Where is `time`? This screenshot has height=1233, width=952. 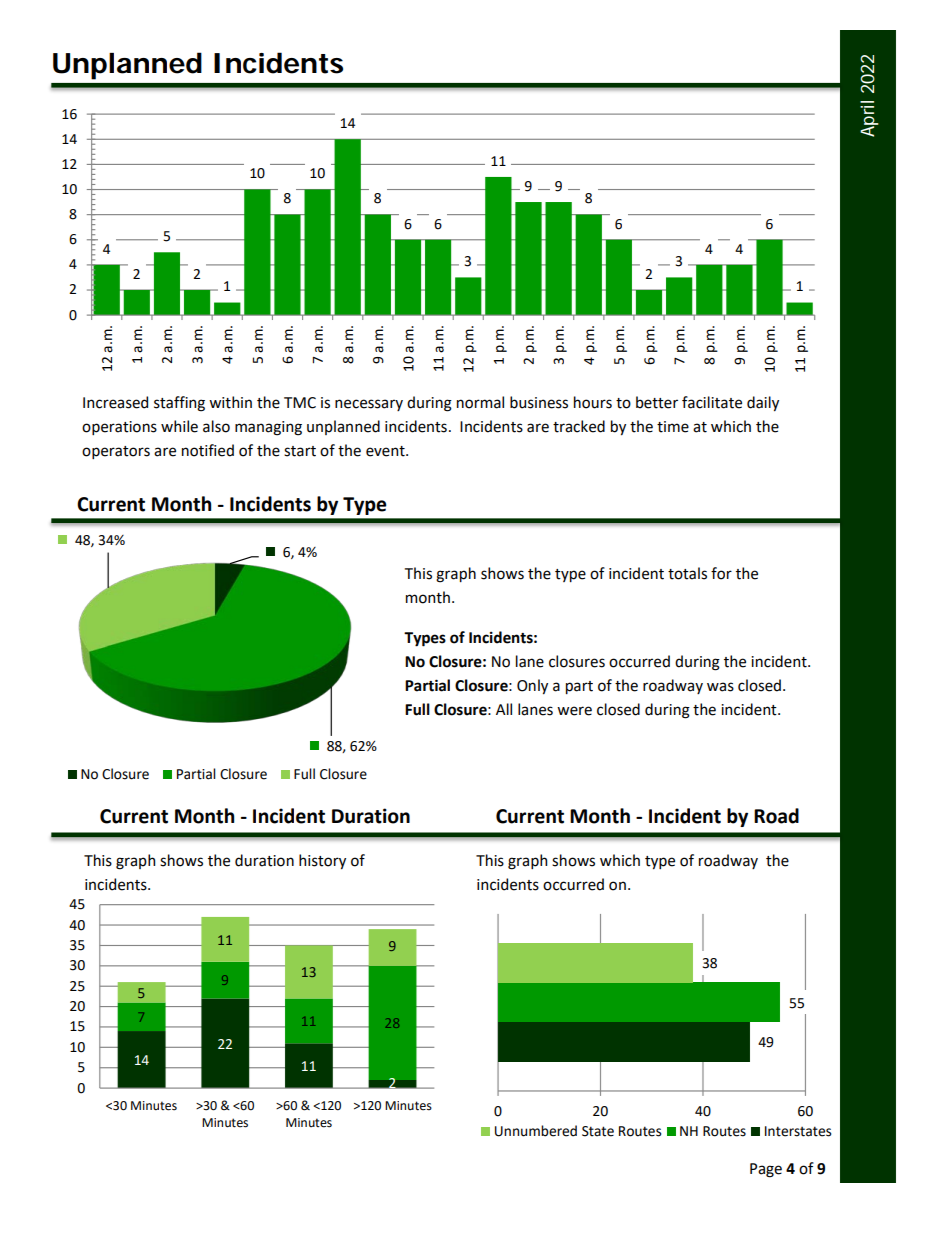 time is located at coordinates (673, 427).
